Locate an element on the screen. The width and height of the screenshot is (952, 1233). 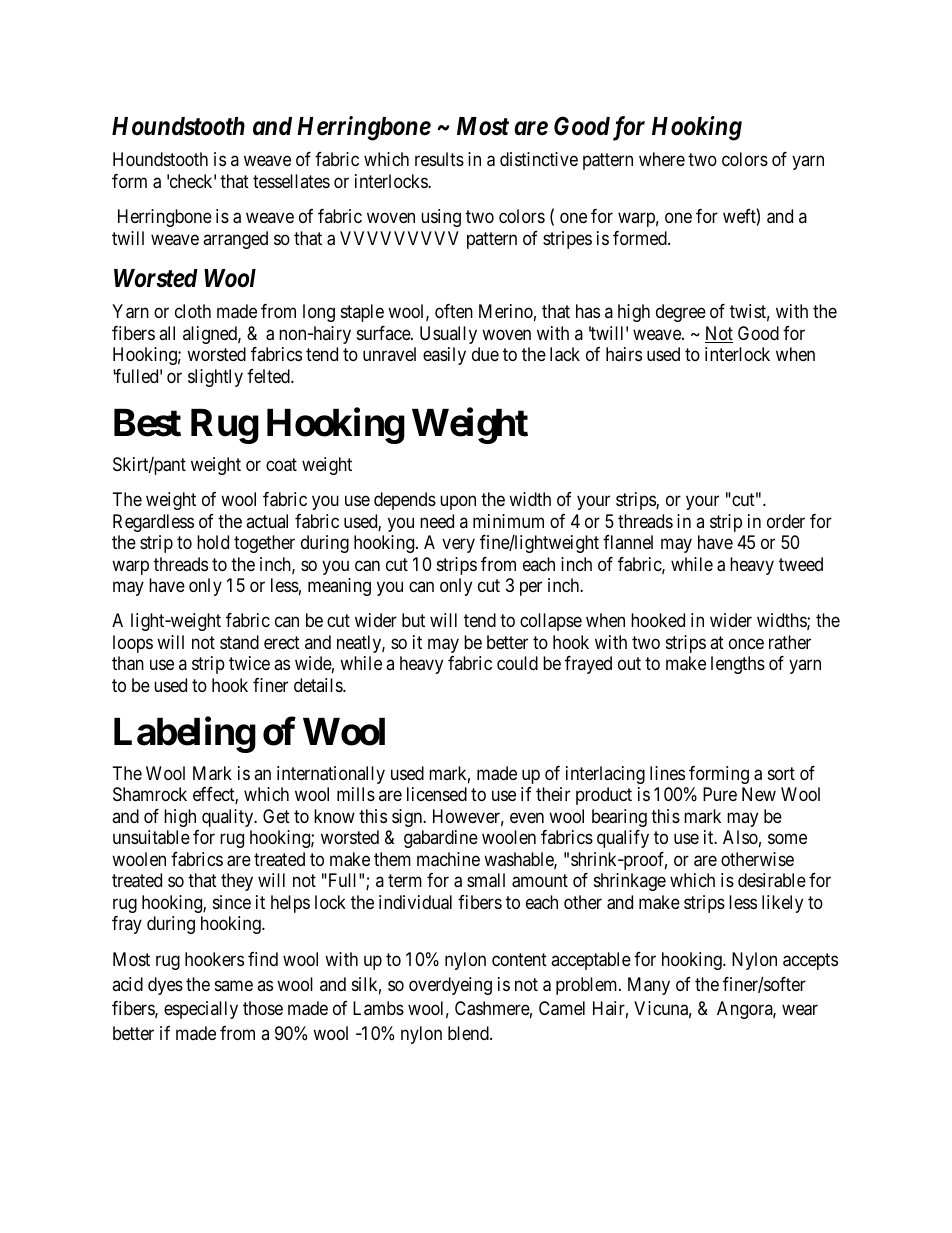
wear is located at coordinates (800, 1010).
